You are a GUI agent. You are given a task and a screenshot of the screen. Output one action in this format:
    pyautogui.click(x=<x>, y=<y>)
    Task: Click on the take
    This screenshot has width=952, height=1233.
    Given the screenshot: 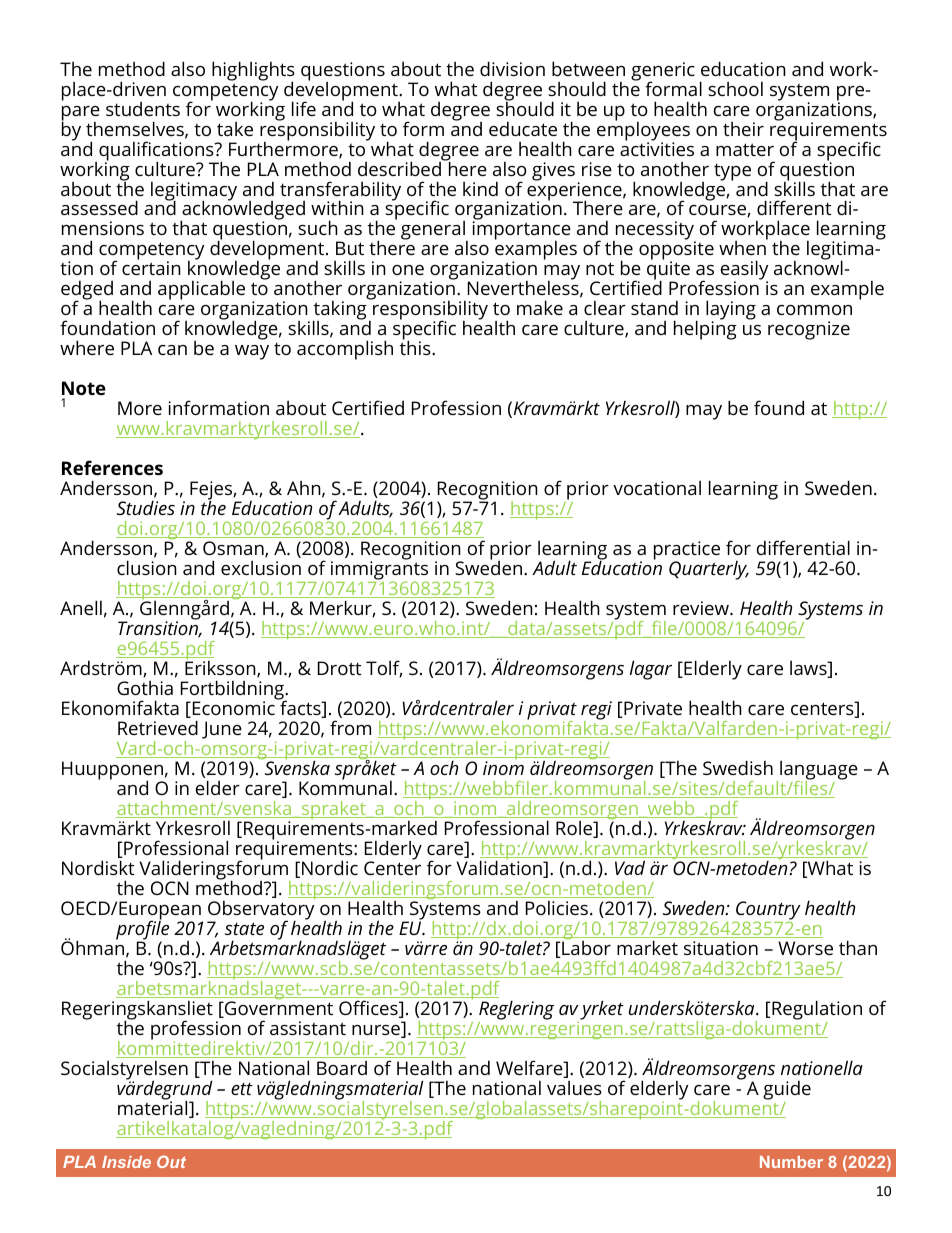 What is the action you would take?
    pyautogui.click(x=235, y=129)
